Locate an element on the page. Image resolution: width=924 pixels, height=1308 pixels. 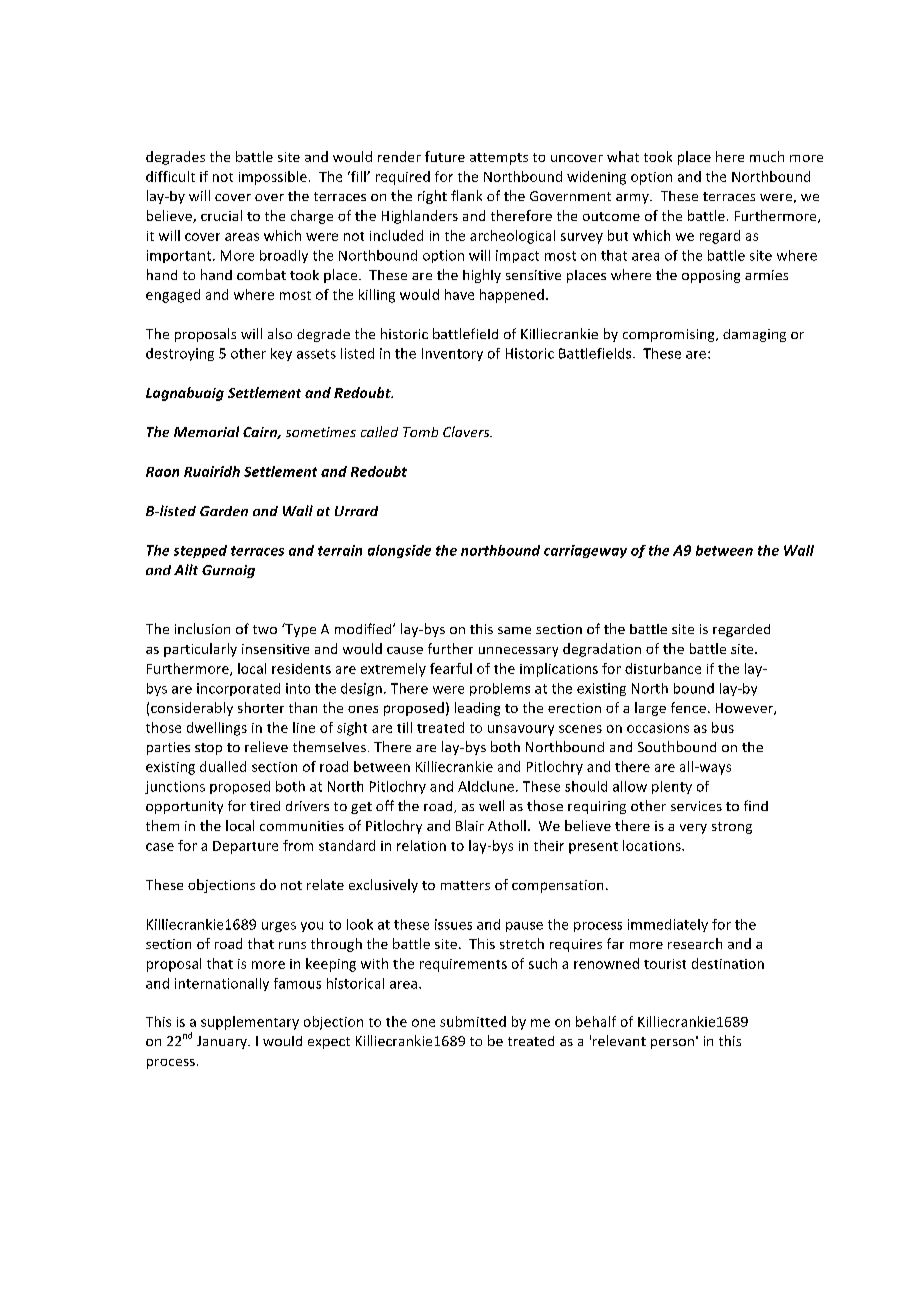
supplementary is located at coordinates (250, 1023).
